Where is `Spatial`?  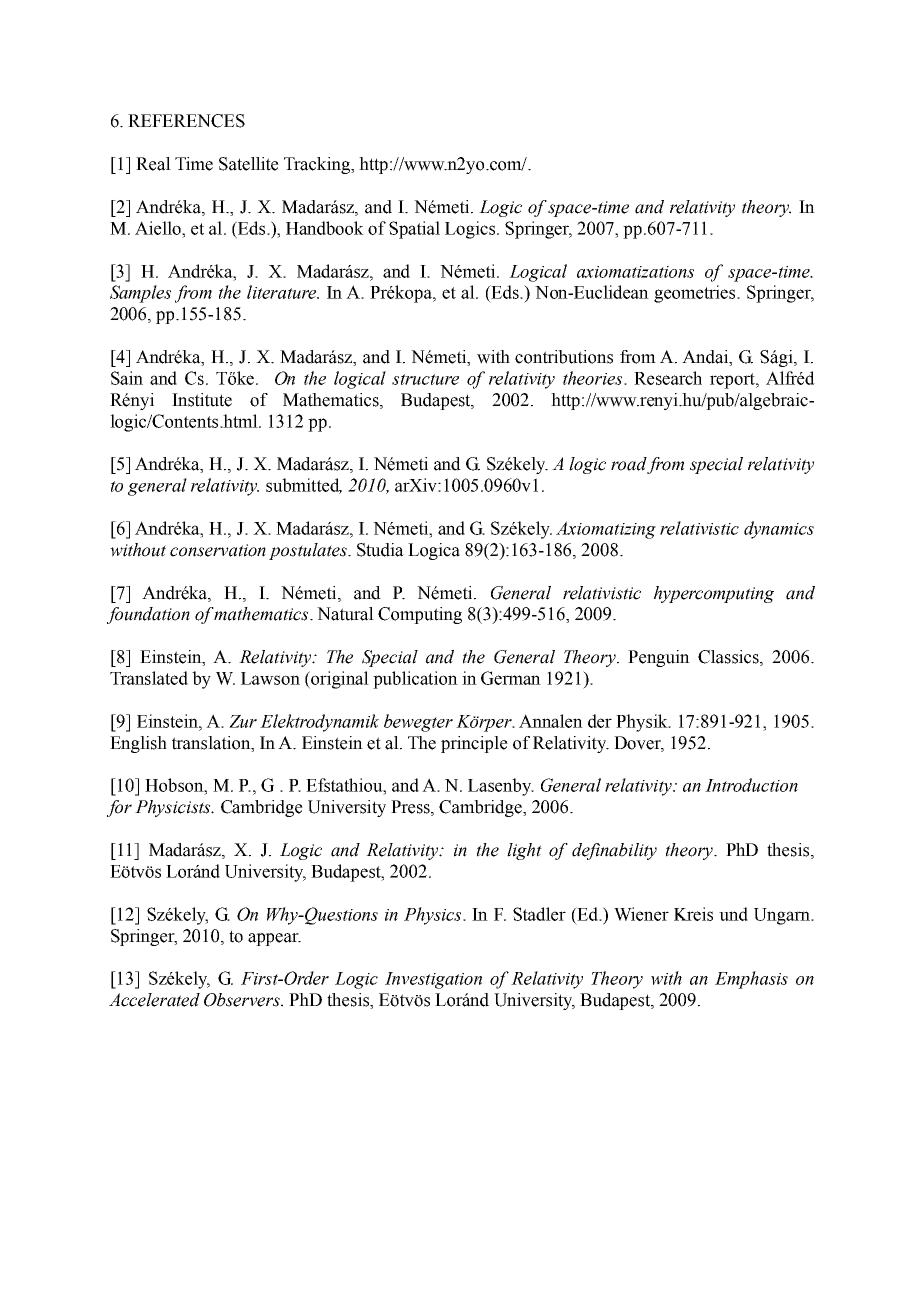
Spatial is located at coordinates (414, 230).
